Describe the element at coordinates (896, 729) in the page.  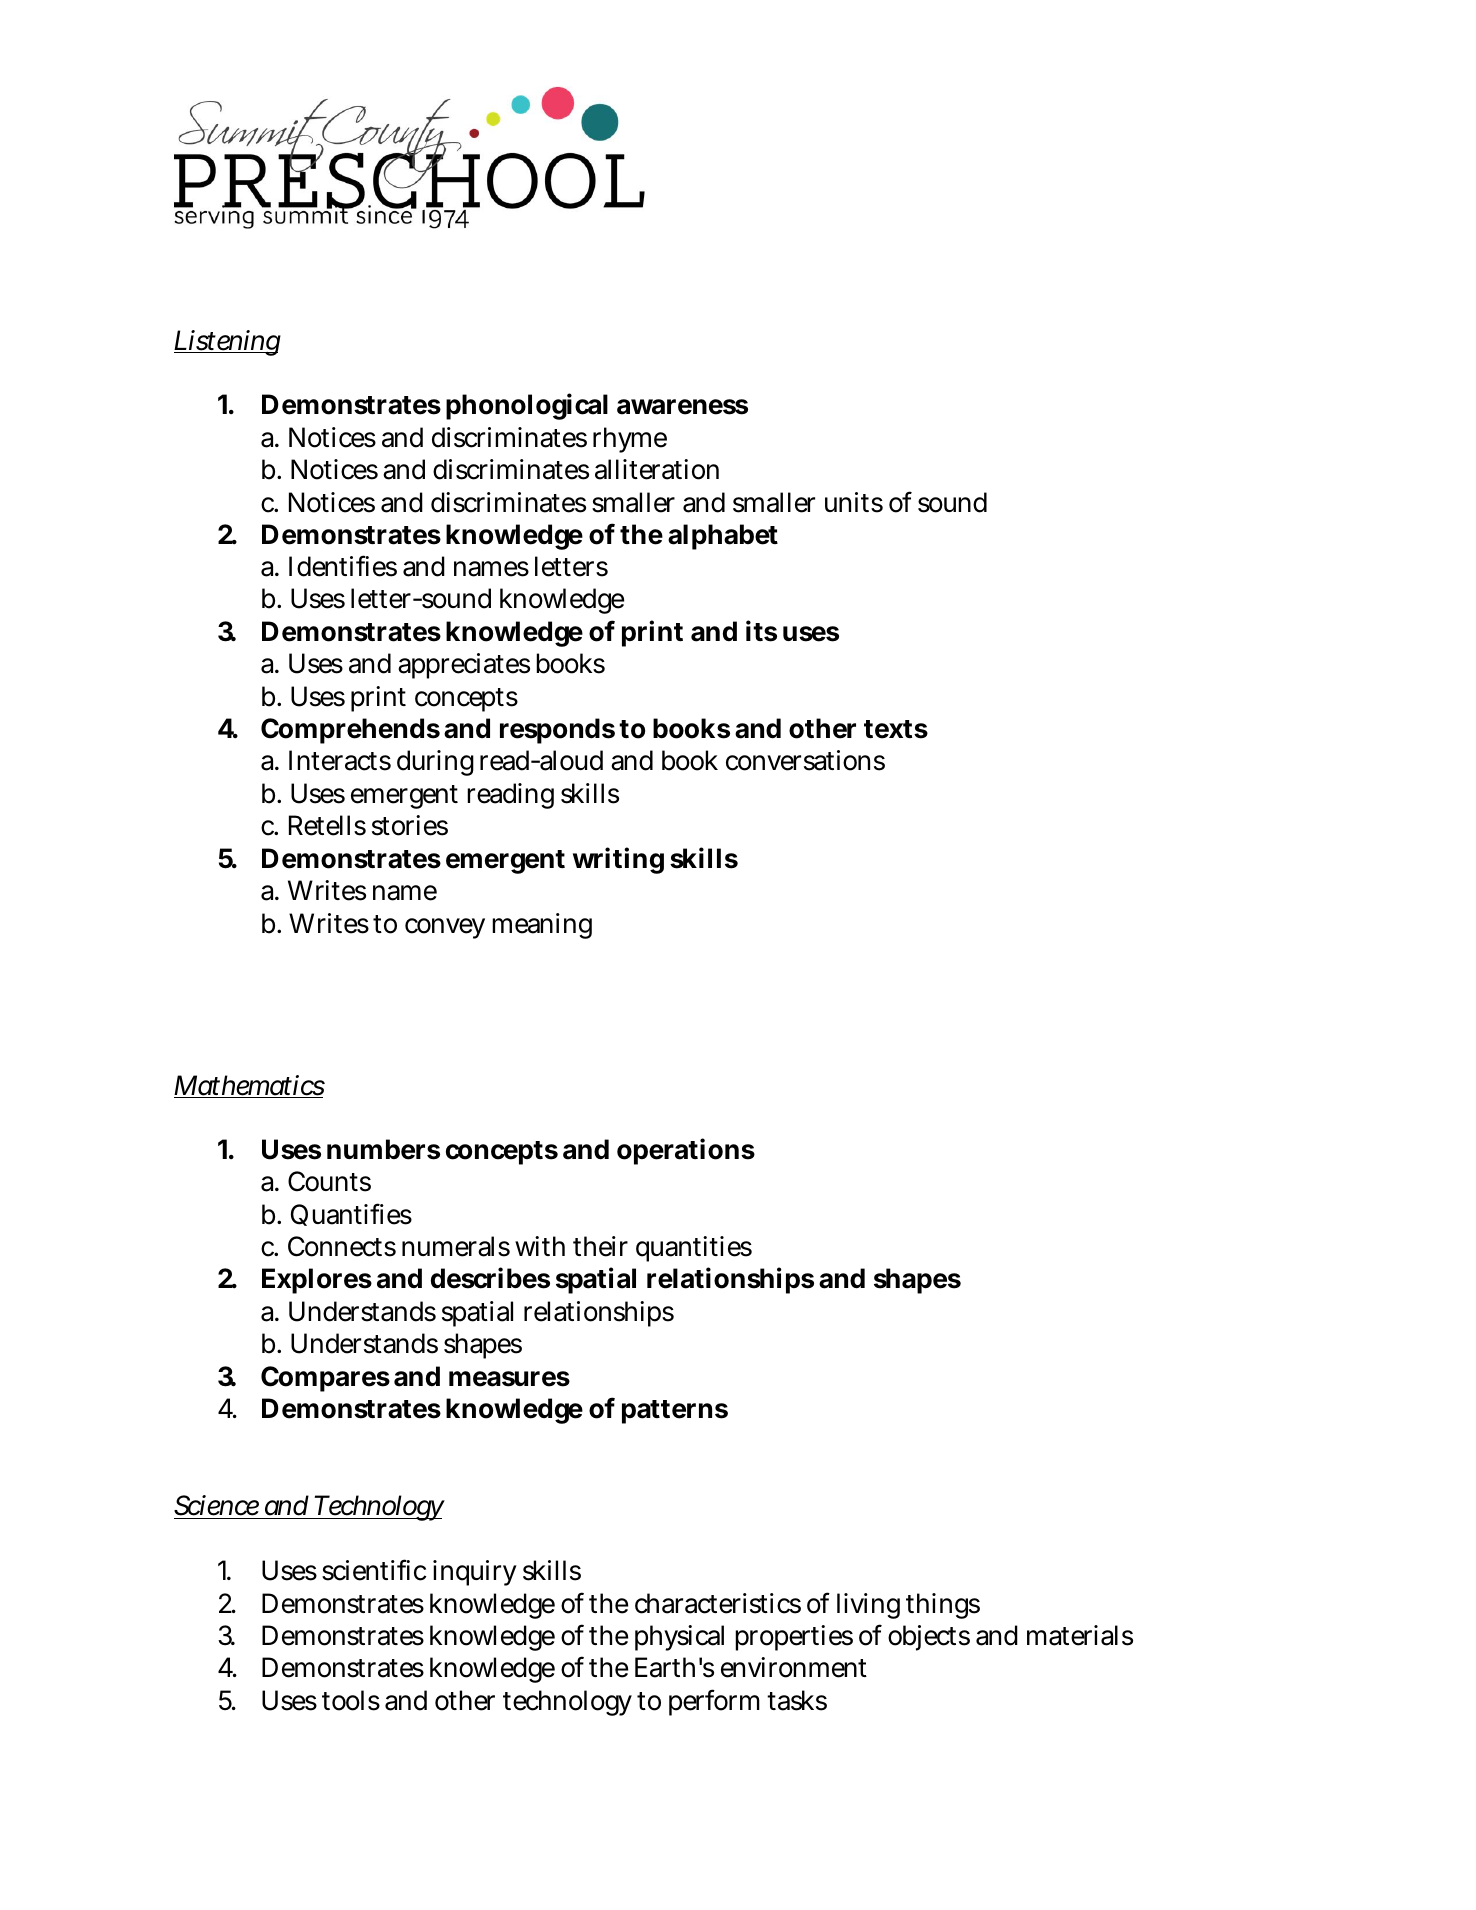
I see `texts` at that location.
